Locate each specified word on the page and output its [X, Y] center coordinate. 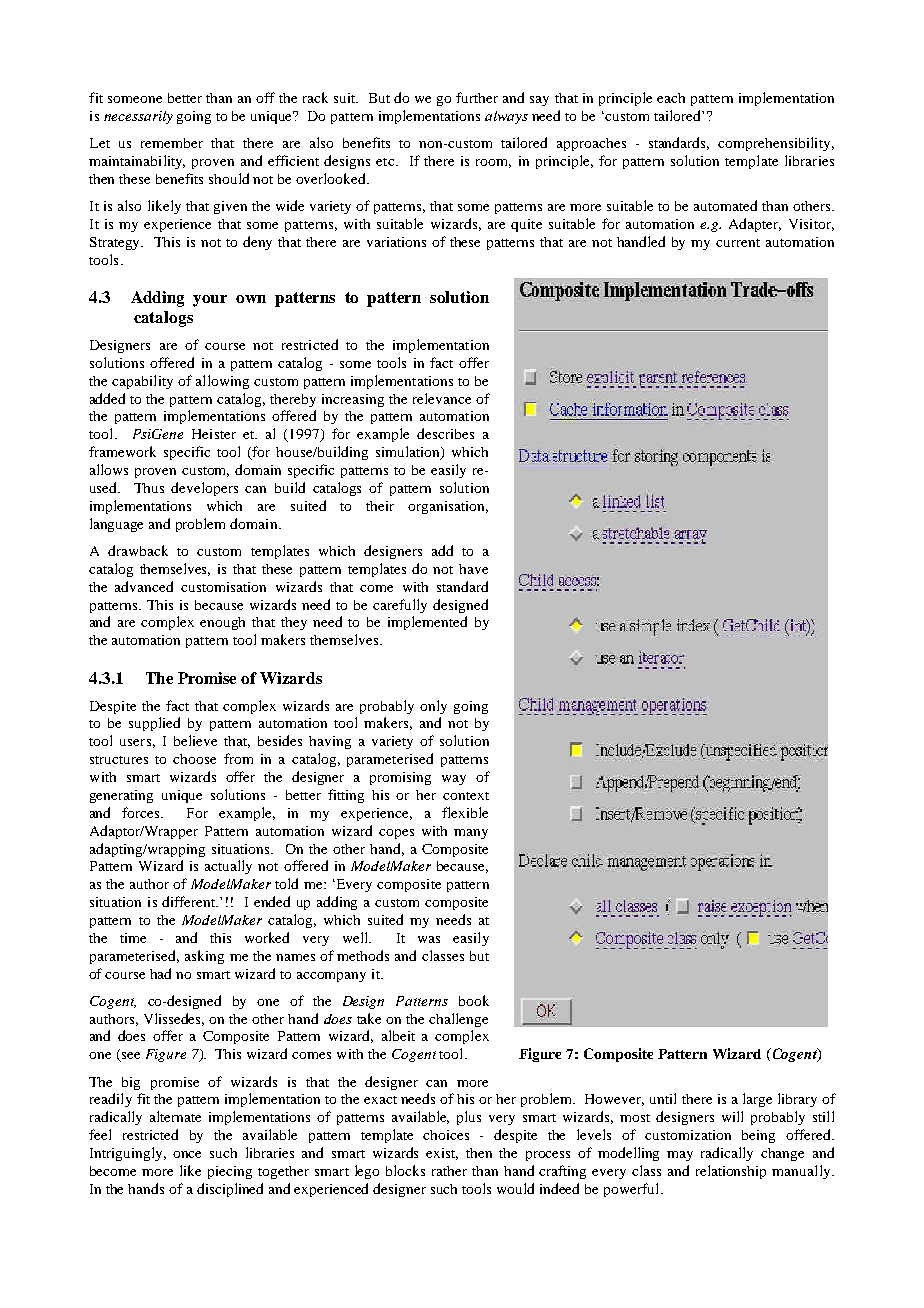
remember [172, 143]
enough [222, 623]
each [671, 98]
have [473, 569]
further [477, 97]
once [187, 1154]
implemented [427, 623]
